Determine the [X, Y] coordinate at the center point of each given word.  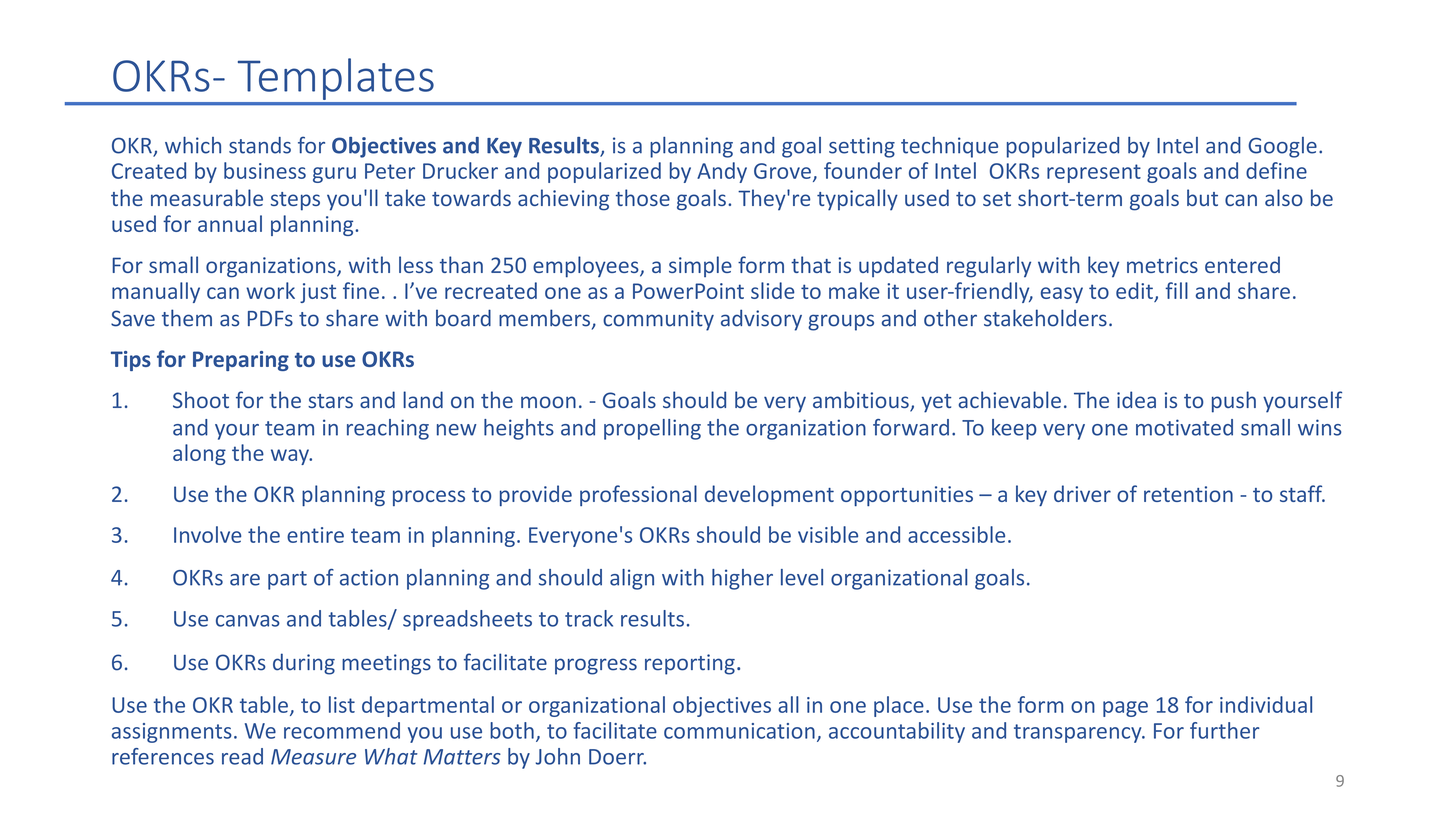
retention [1188, 494]
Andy [722, 172]
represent [1094, 173]
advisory [761, 320]
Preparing [241, 361]
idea [1136, 399]
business [265, 170]
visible [828, 534]
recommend [342, 730]
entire [315, 535]
